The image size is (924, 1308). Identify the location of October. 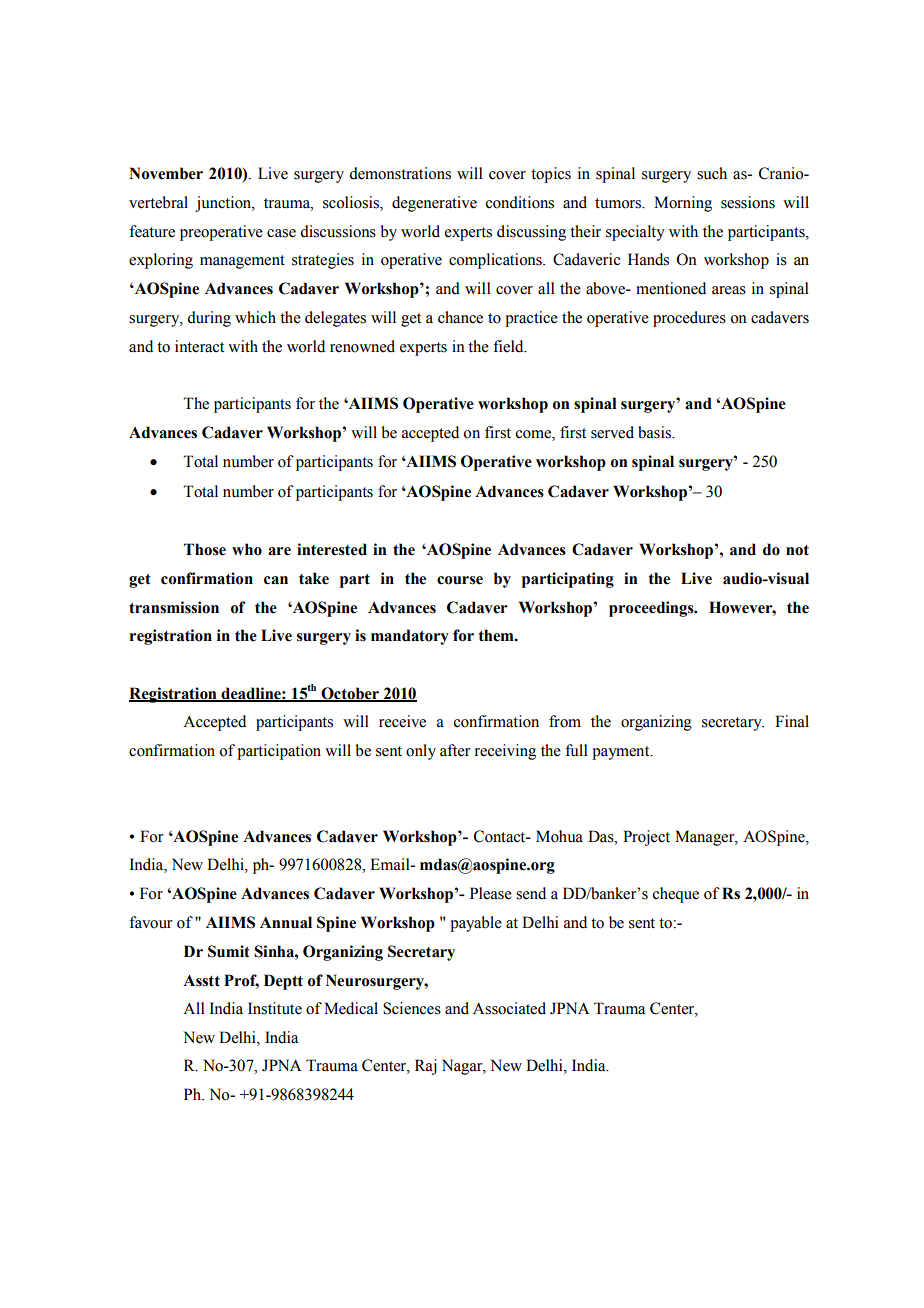
(350, 694).
